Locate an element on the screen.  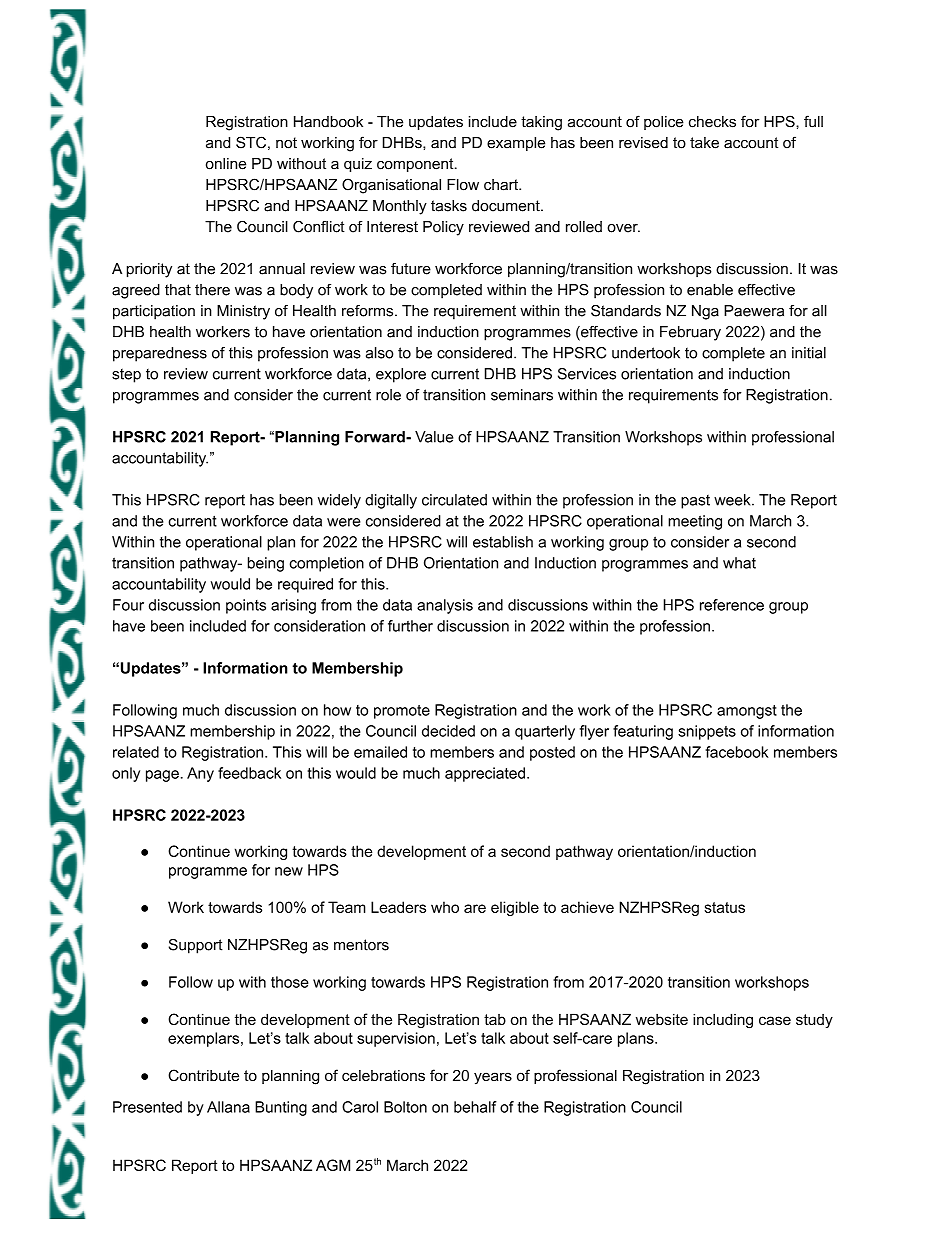
online is located at coordinates (226, 164).
